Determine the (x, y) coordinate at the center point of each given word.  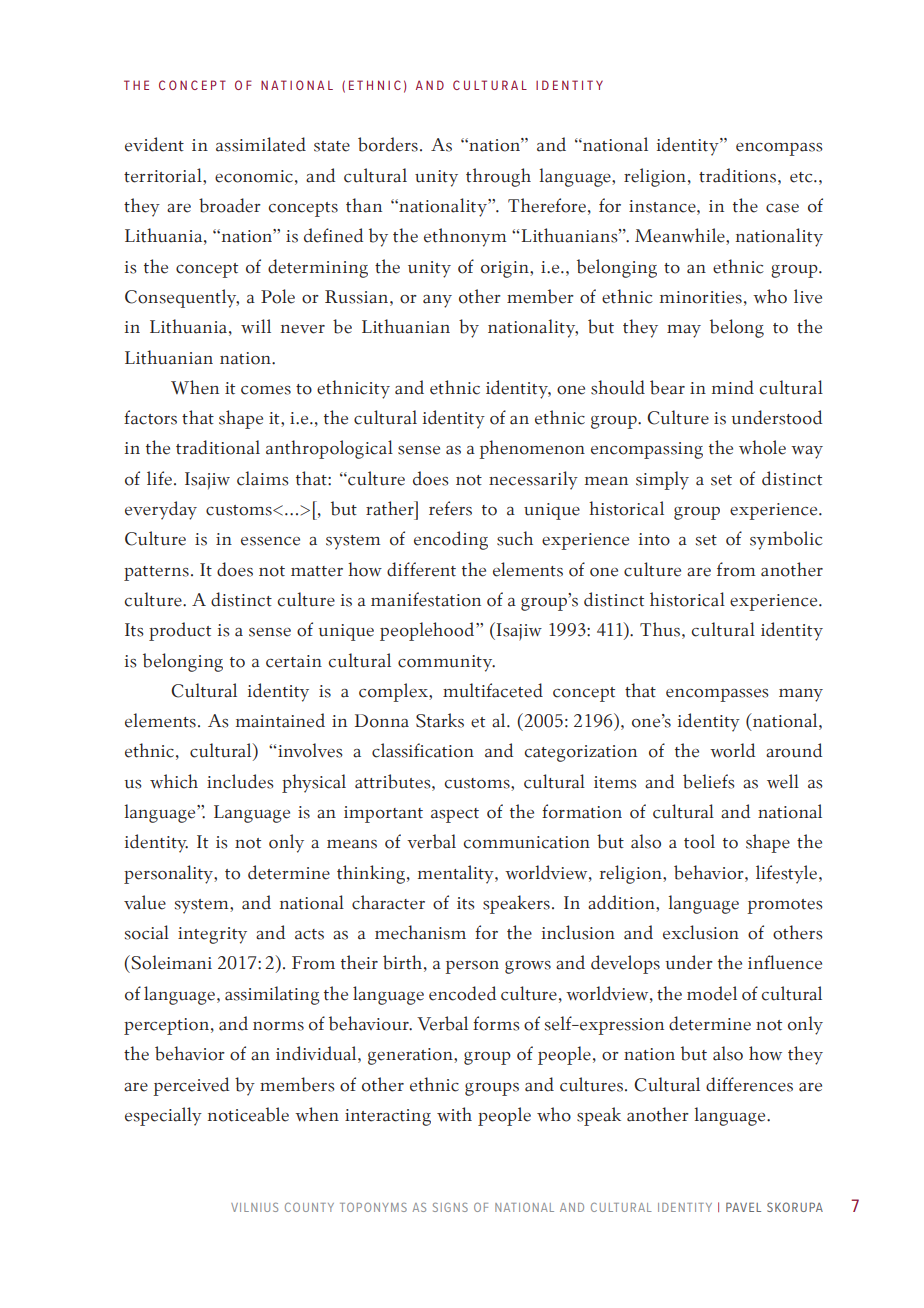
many (801, 695)
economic (254, 176)
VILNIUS (254, 1207)
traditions (739, 175)
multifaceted (493, 690)
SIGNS (450, 1207)
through (498, 177)
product (180, 631)
